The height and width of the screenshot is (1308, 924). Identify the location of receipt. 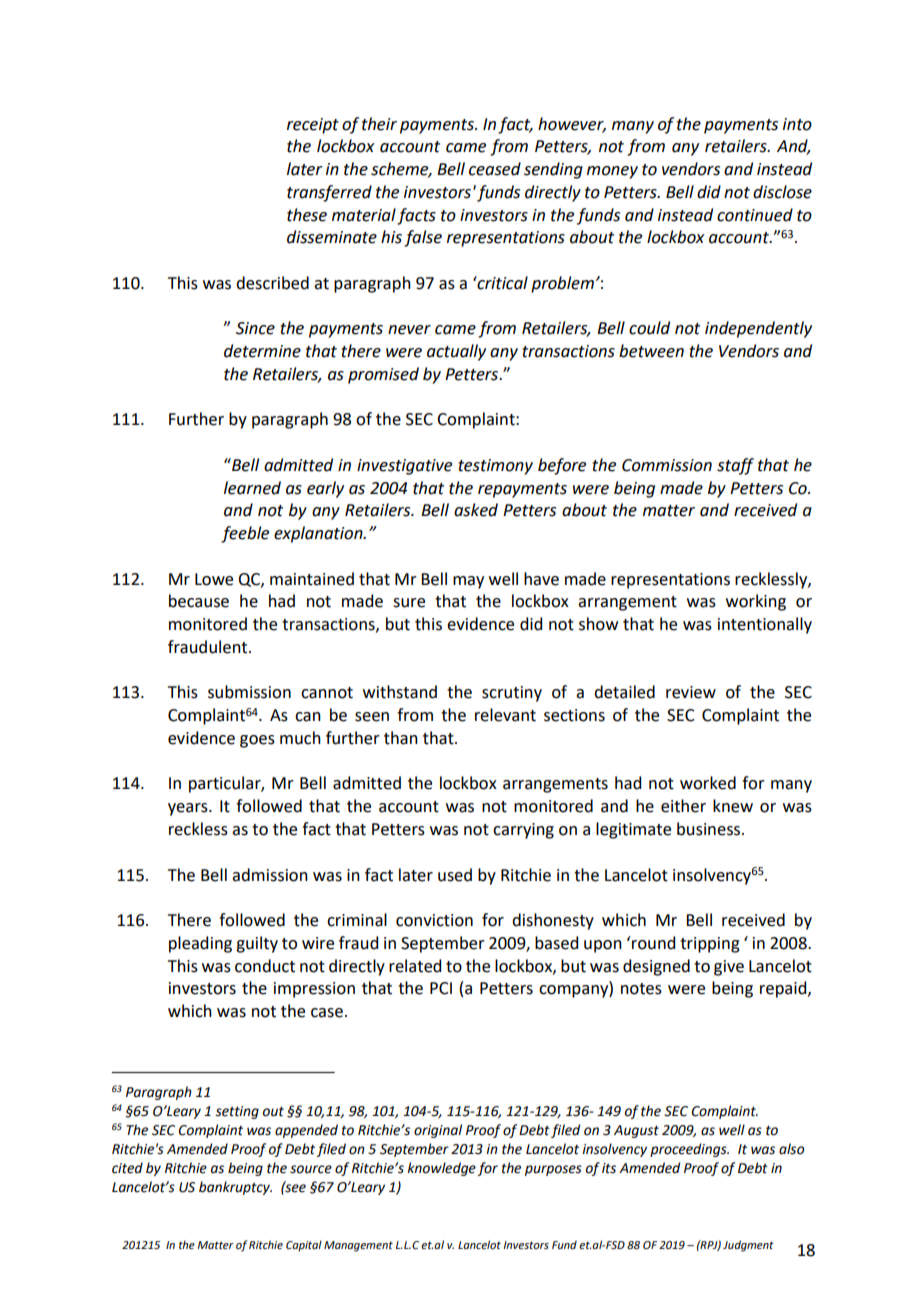
(313, 126).
